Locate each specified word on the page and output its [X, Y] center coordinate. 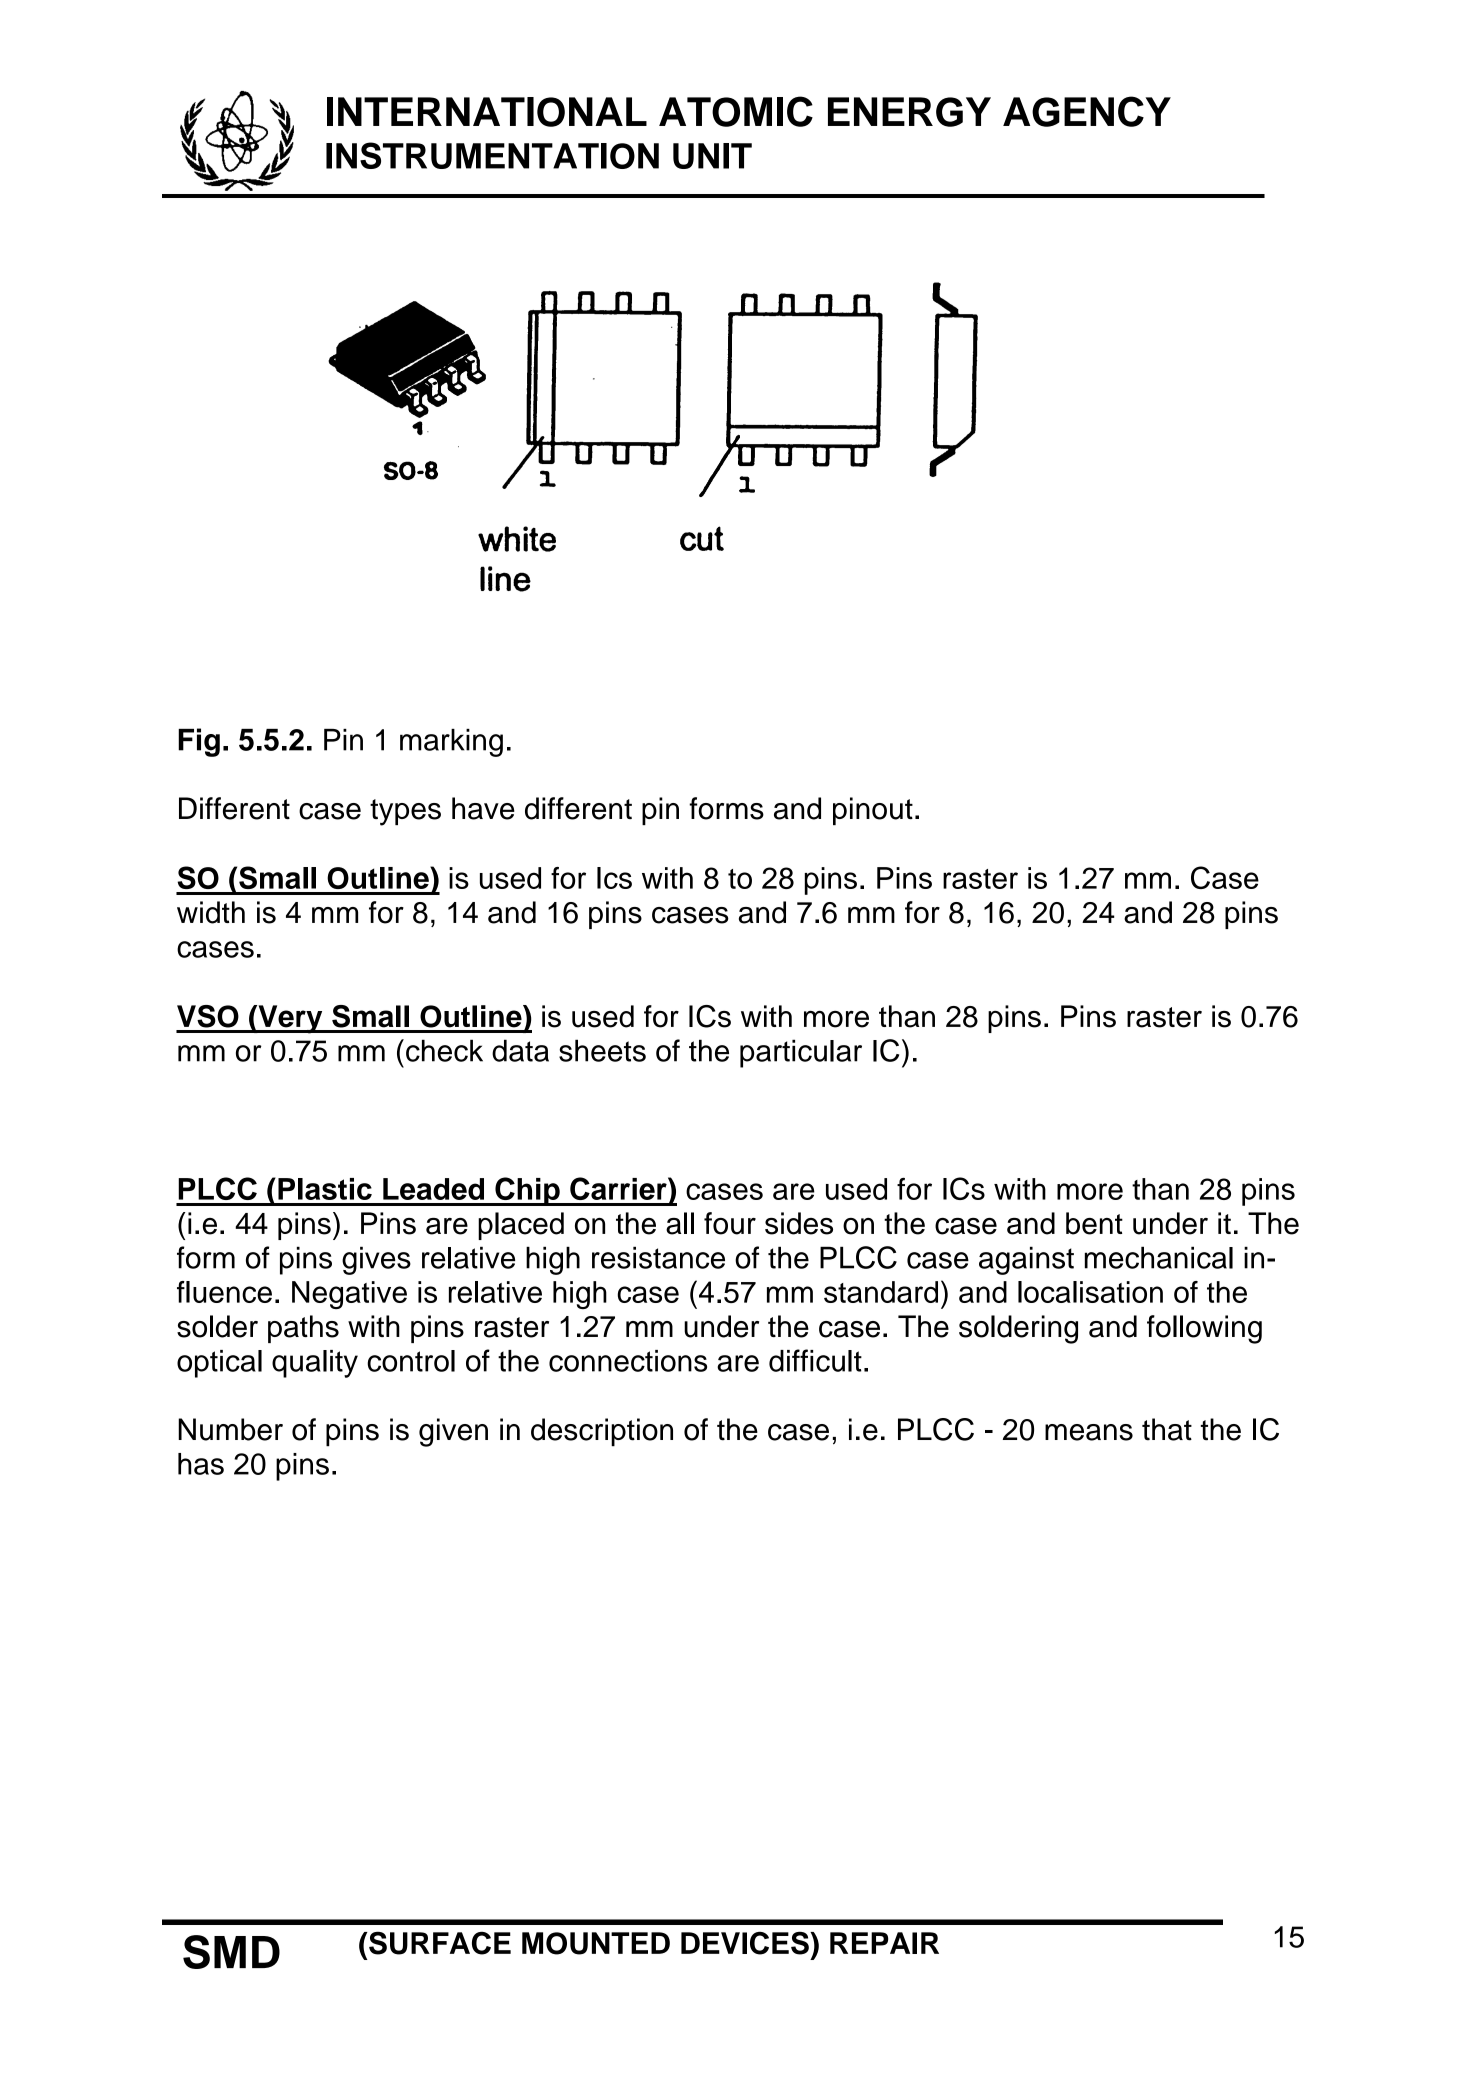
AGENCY [1087, 111]
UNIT [712, 156]
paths [303, 1329]
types [405, 812]
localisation [1090, 1292]
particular [801, 1053]
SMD [231, 1952]
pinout [873, 811]
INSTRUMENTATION [492, 155]
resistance [658, 1257]
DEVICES [746, 1943]
